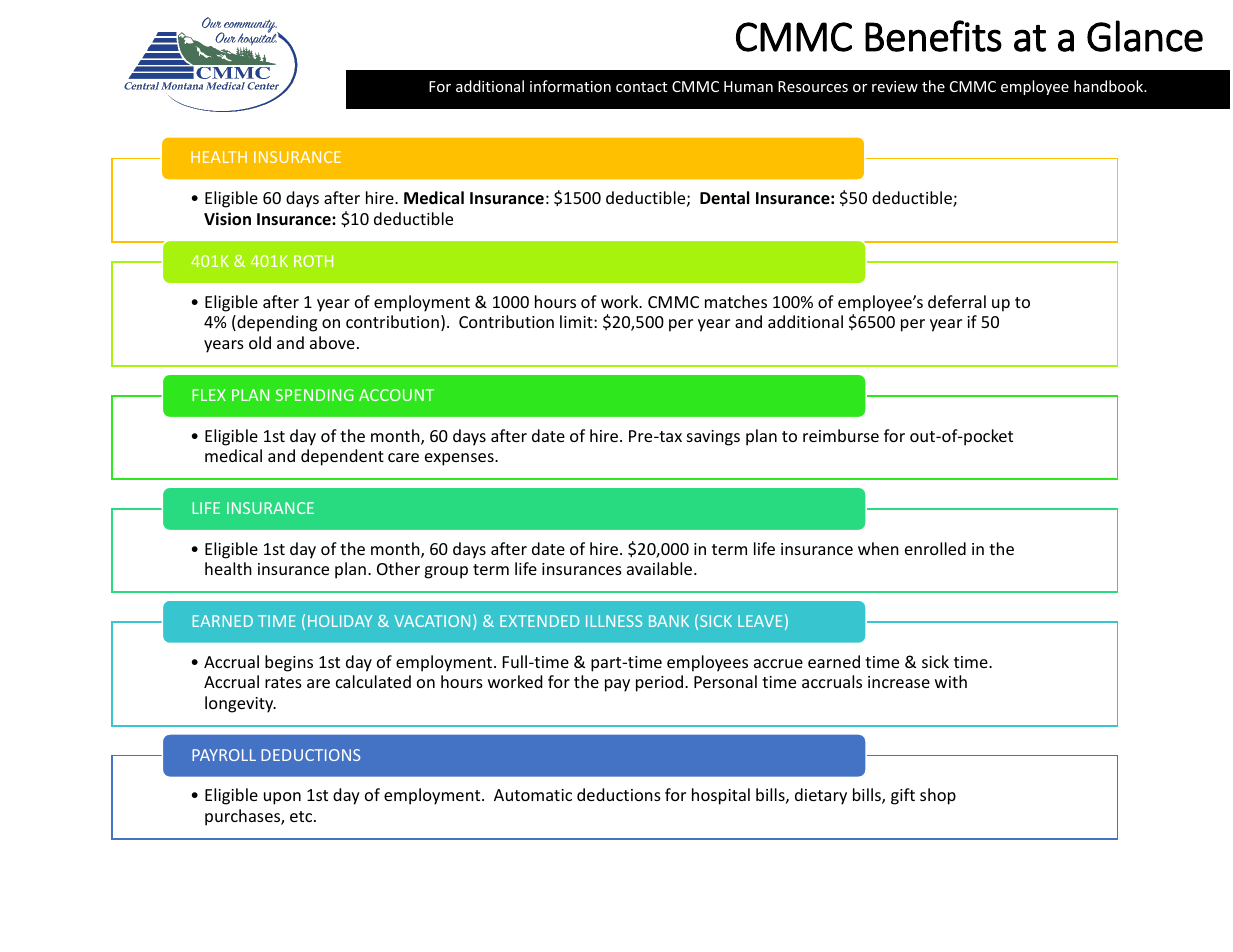  I want to click on BANK, so click(669, 621).
